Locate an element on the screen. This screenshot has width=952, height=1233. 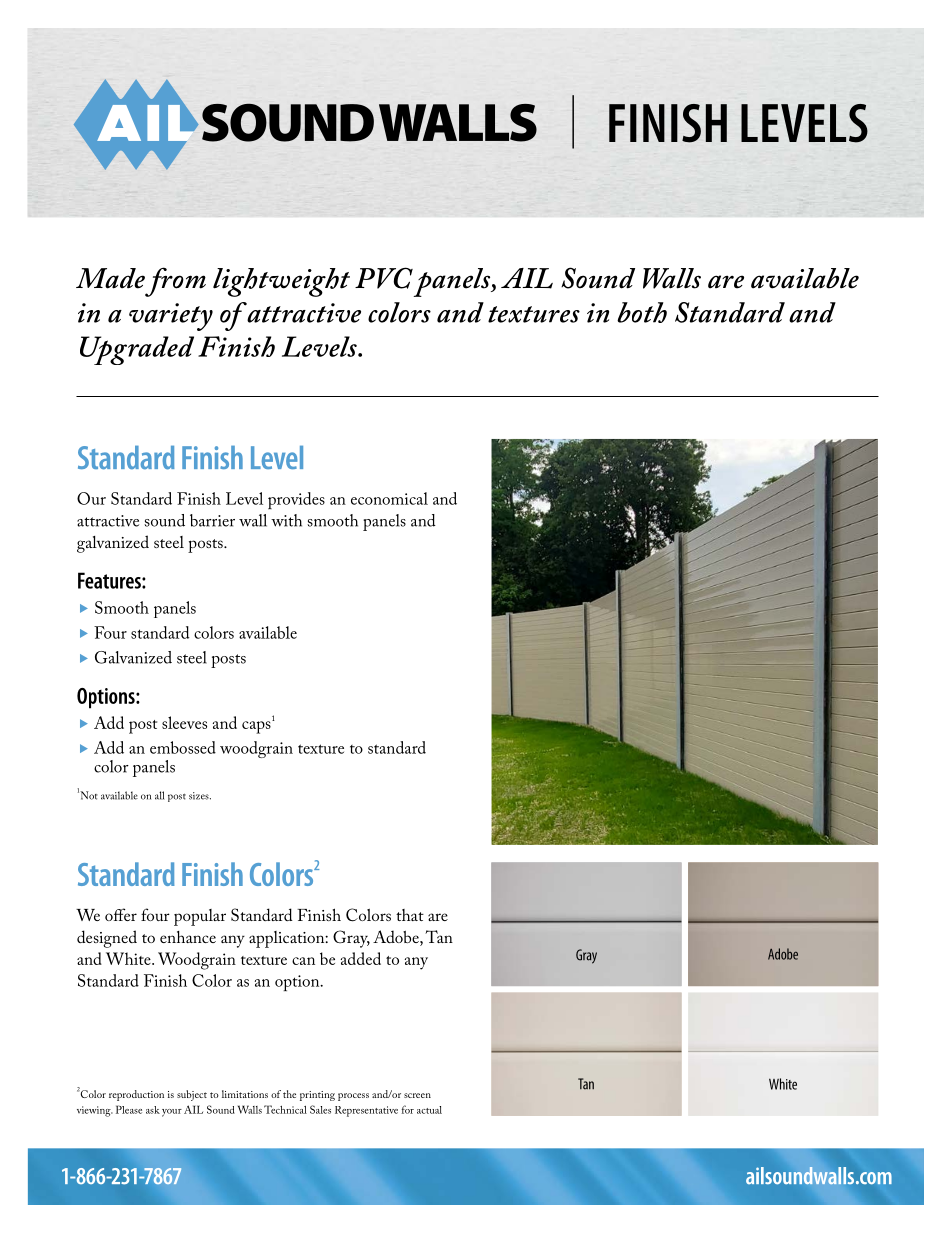
sleeves is located at coordinates (184, 722).
